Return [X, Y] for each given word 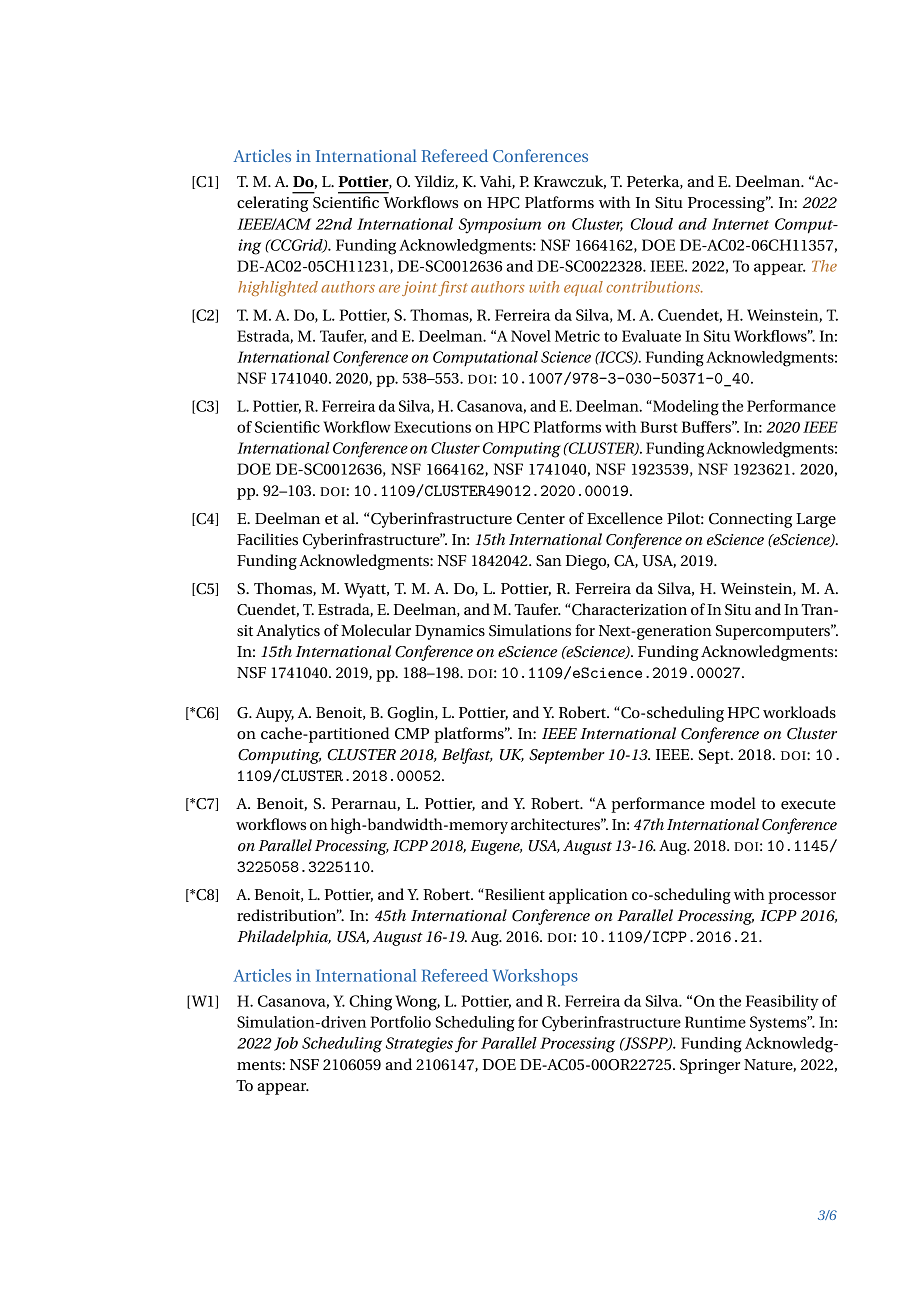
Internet [740, 224]
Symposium [500, 226]
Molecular [376, 630]
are [389, 289]
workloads [799, 712]
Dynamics [450, 632]
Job [286, 1044]
